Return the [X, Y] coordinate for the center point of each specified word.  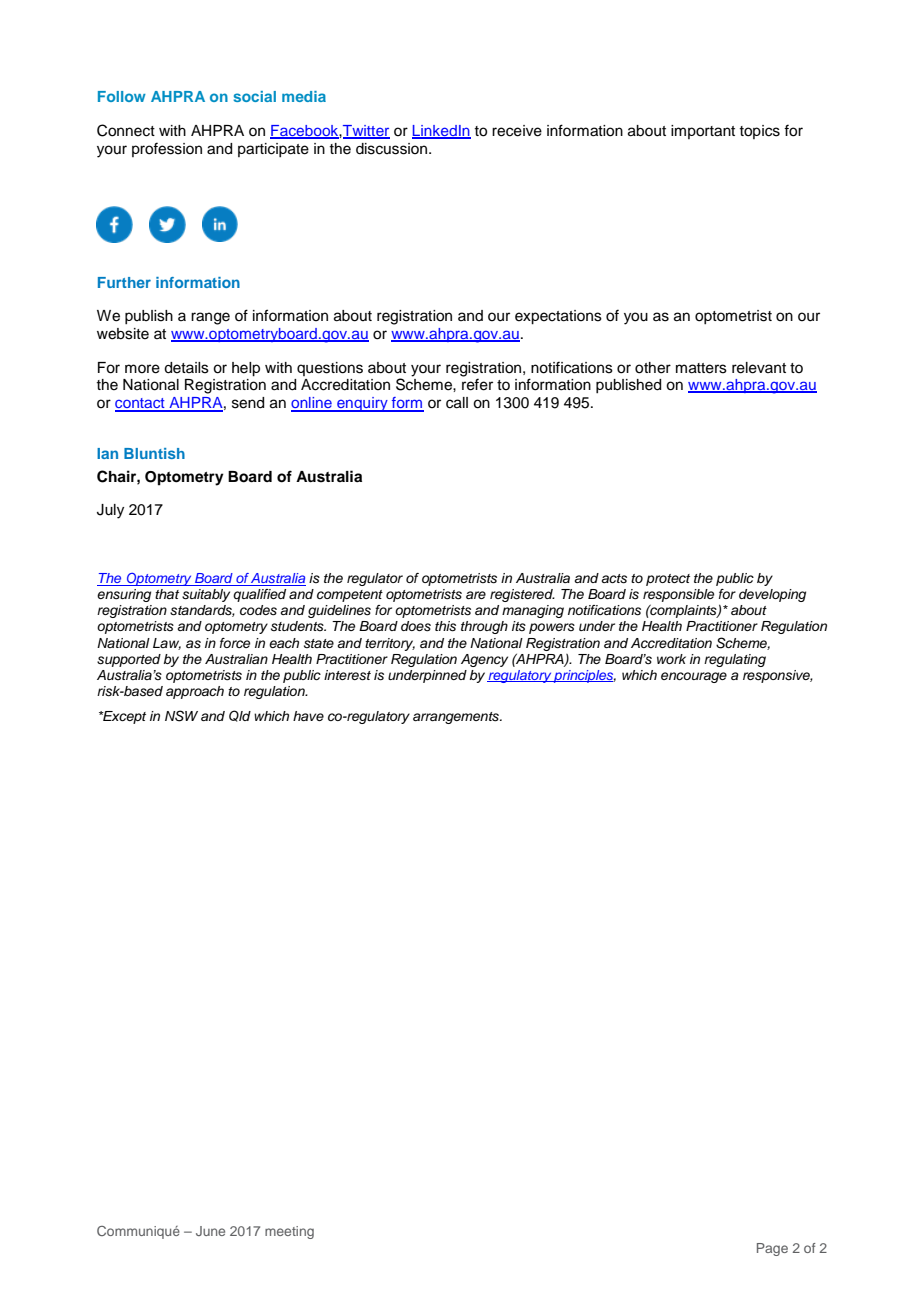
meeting [289, 1232]
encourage [694, 677]
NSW [181, 716]
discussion [391, 149]
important [703, 132]
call [457, 403]
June [210, 1231]
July [110, 511]
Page [772, 1249]
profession [167, 149]
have [308, 716]
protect [668, 580]
